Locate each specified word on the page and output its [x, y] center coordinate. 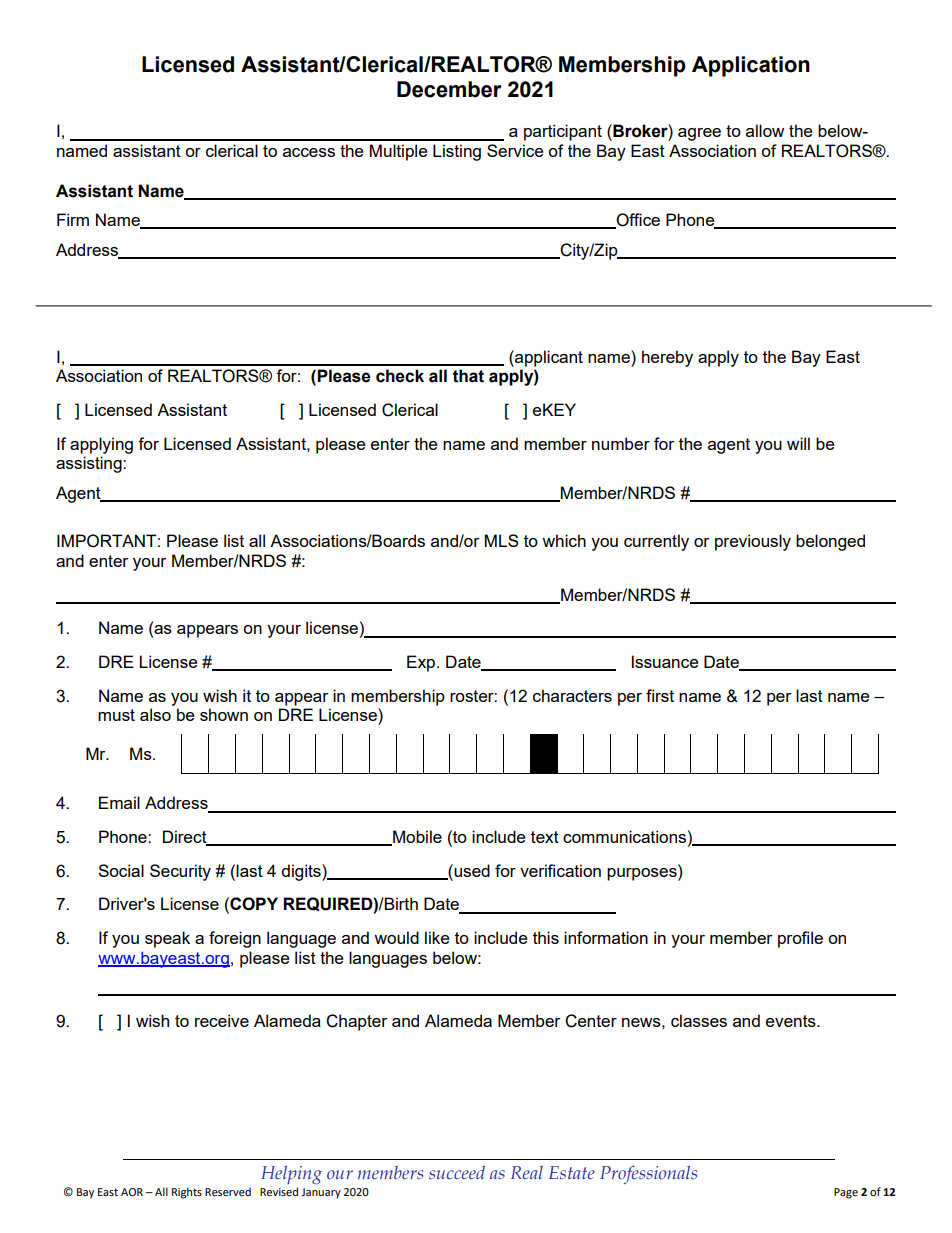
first [660, 695]
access [309, 152]
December [449, 89]
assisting [90, 464]
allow [765, 130]
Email [119, 802]
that [468, 376]
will [798, 443]
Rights [187, 1193]
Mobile [416, 838]
